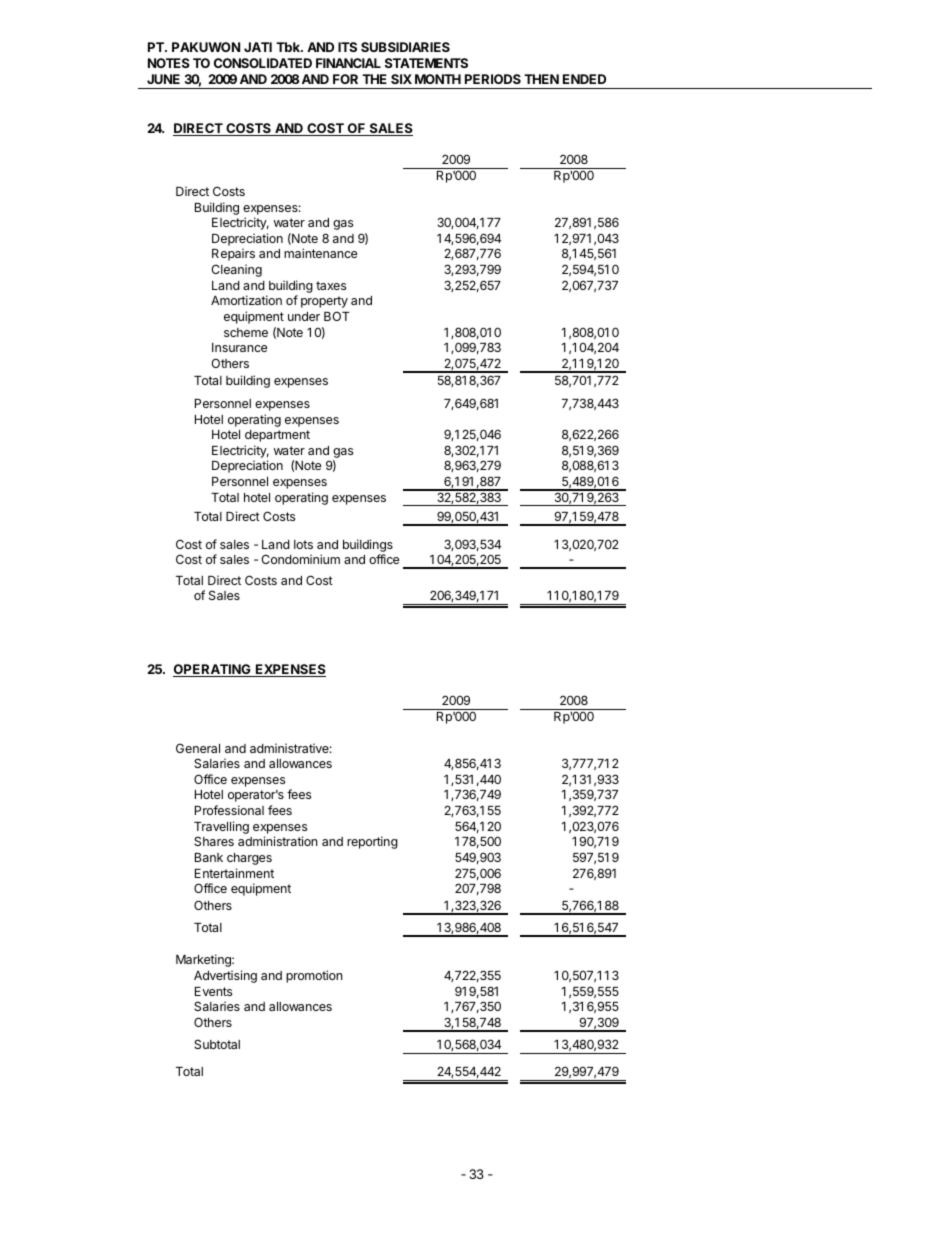 This document has width=952, height=1233. Describe the element at coordinates (239, 347) in the document. I see `Insurance` at that location.
